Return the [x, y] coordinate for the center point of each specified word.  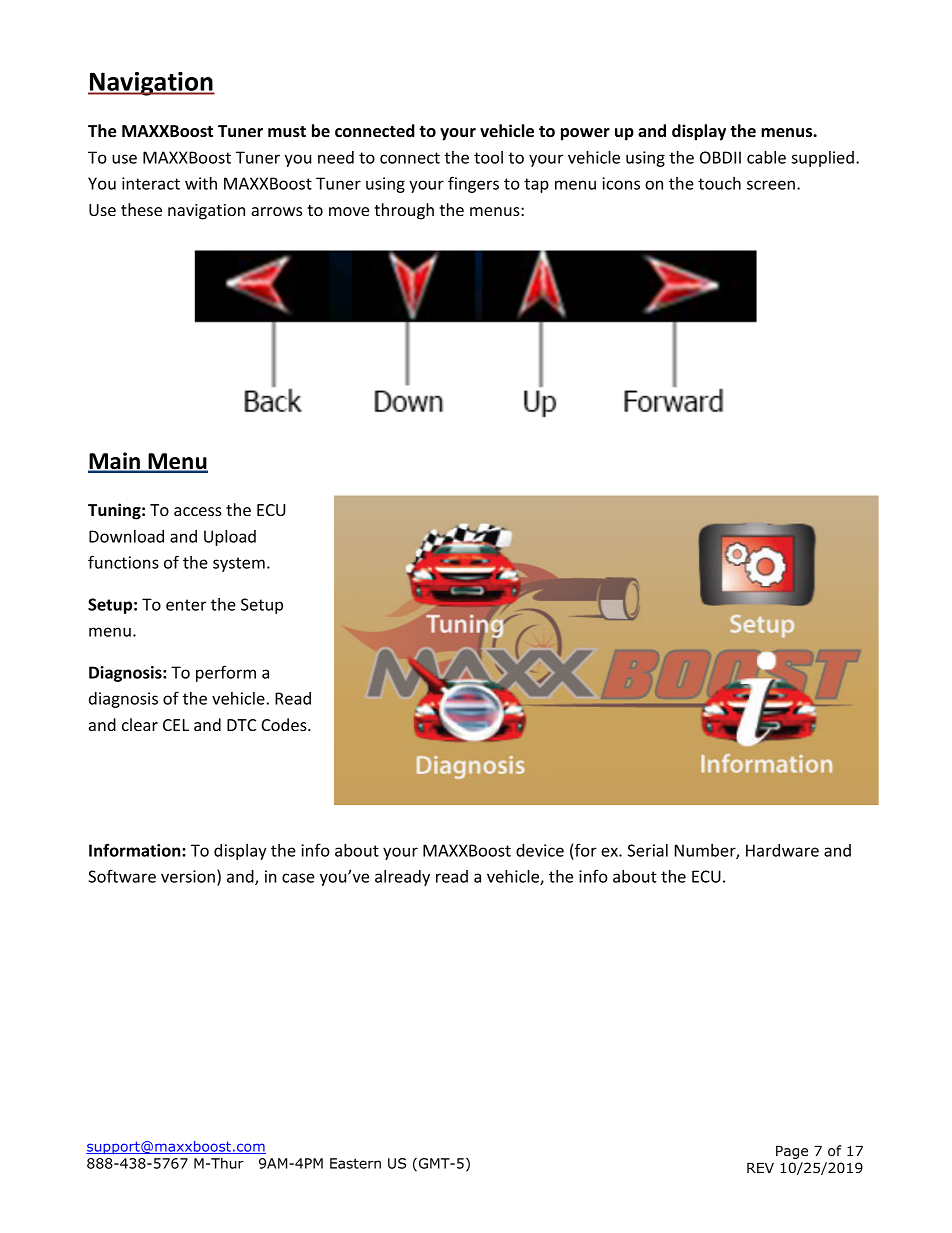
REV [760, 1168]
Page [792, 1152]
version [188, 876]
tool [488, 157]
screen [771, 185]
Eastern [355, 1163]
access [198, 511]
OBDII [720, 157]
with [201, 183]
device [540, 850]
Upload [230, 538]
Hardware [782, 850]
